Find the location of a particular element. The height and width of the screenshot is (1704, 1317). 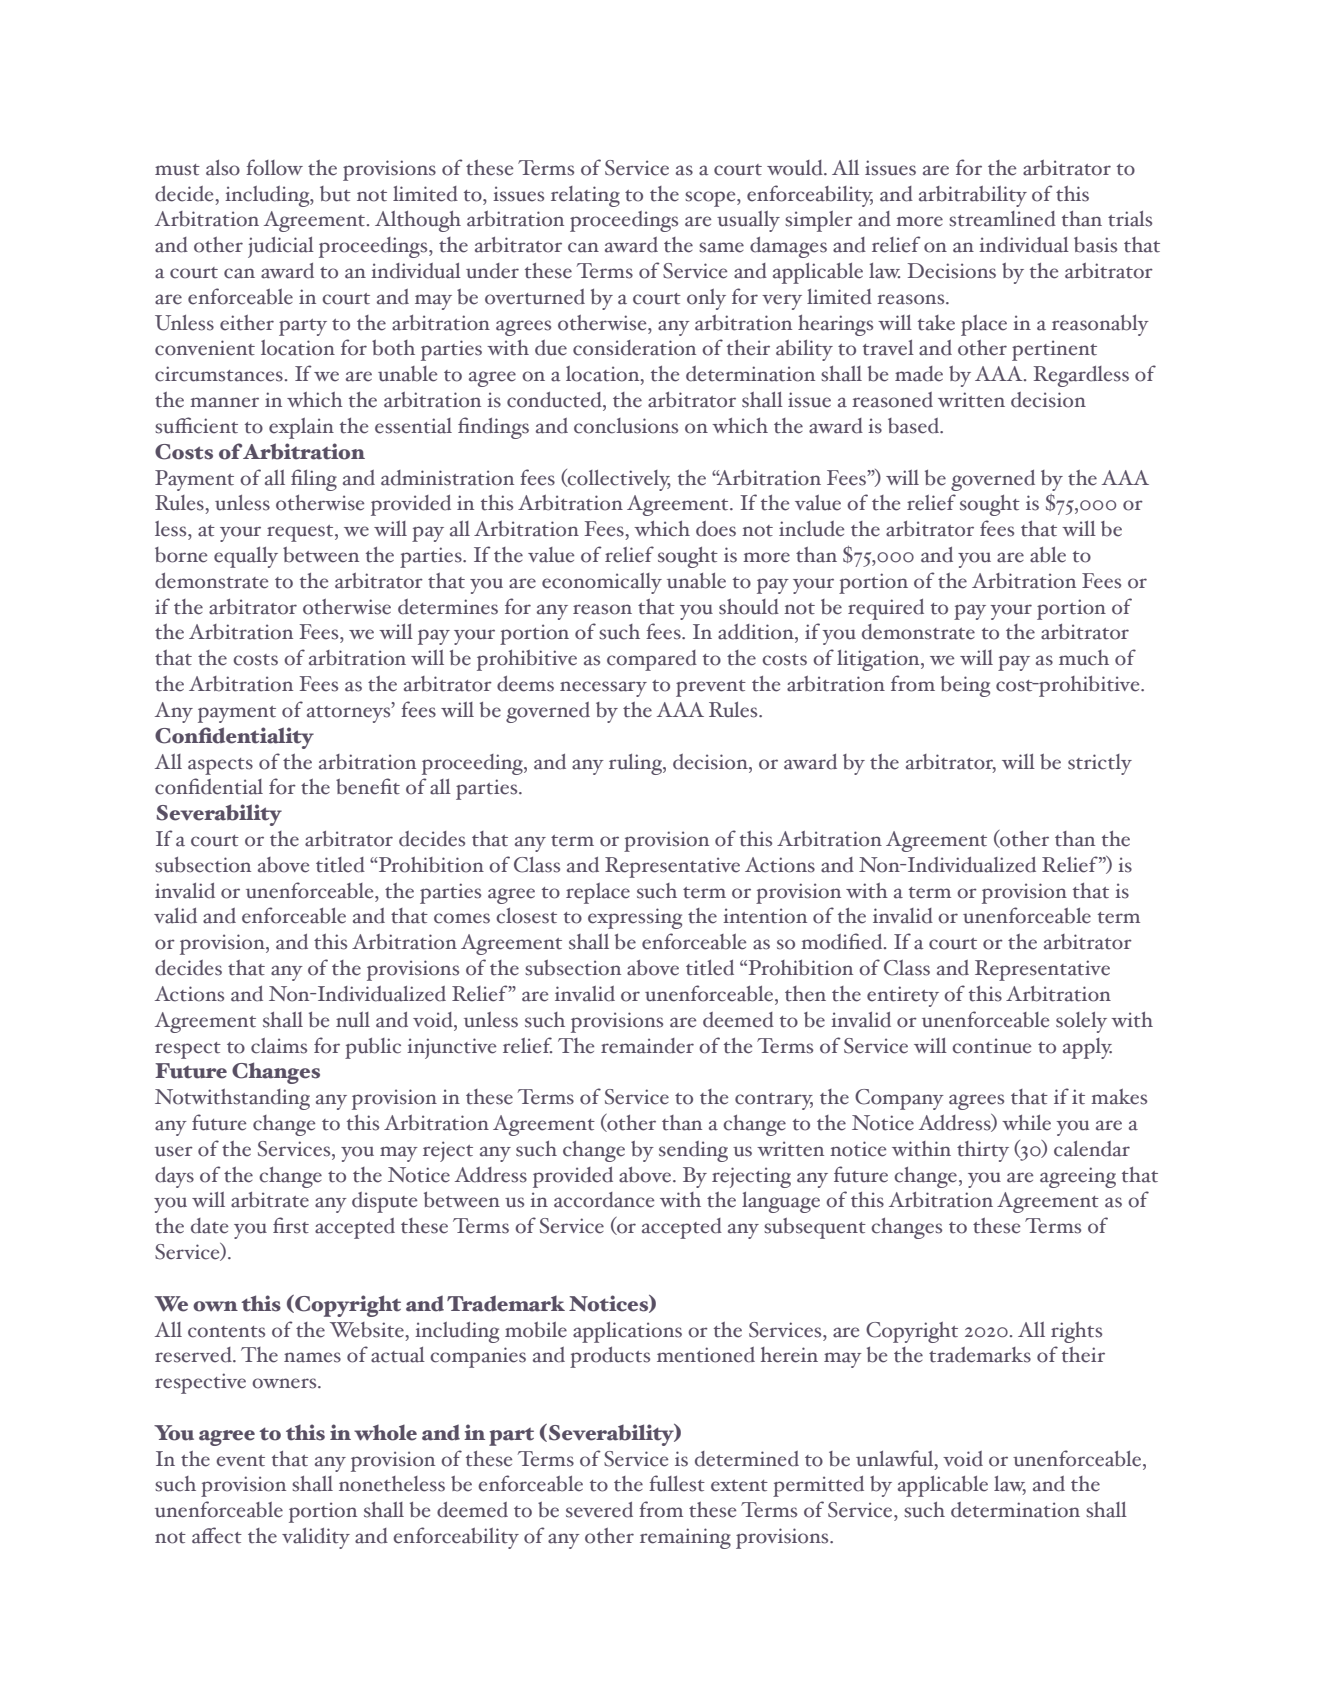

scope is located at coordinates (711, 199).
